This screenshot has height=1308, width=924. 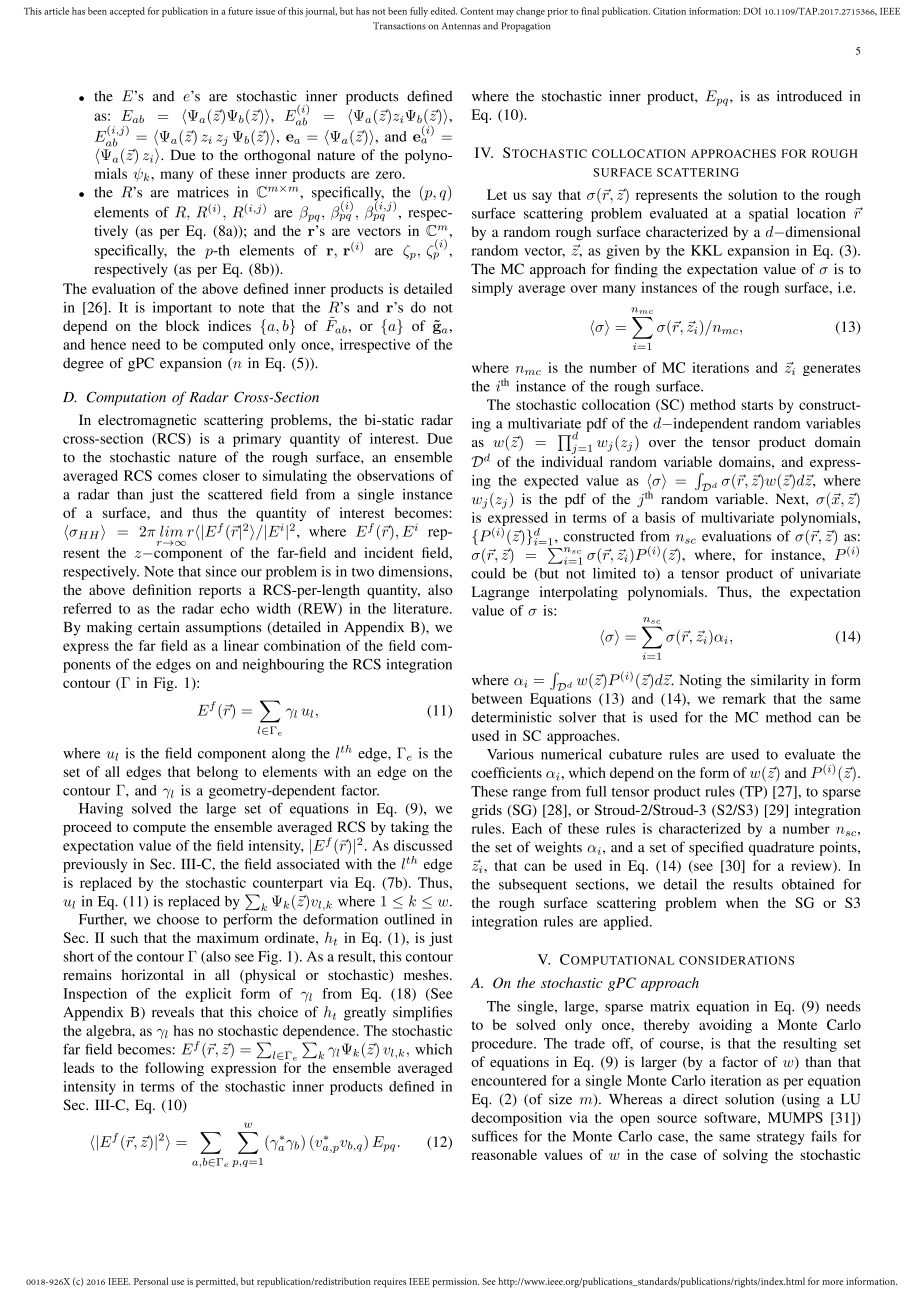 What do you see at coordinates (147, 421) in the screenshot?
I see `electromagnetic` at bounding box center [147, 421].
